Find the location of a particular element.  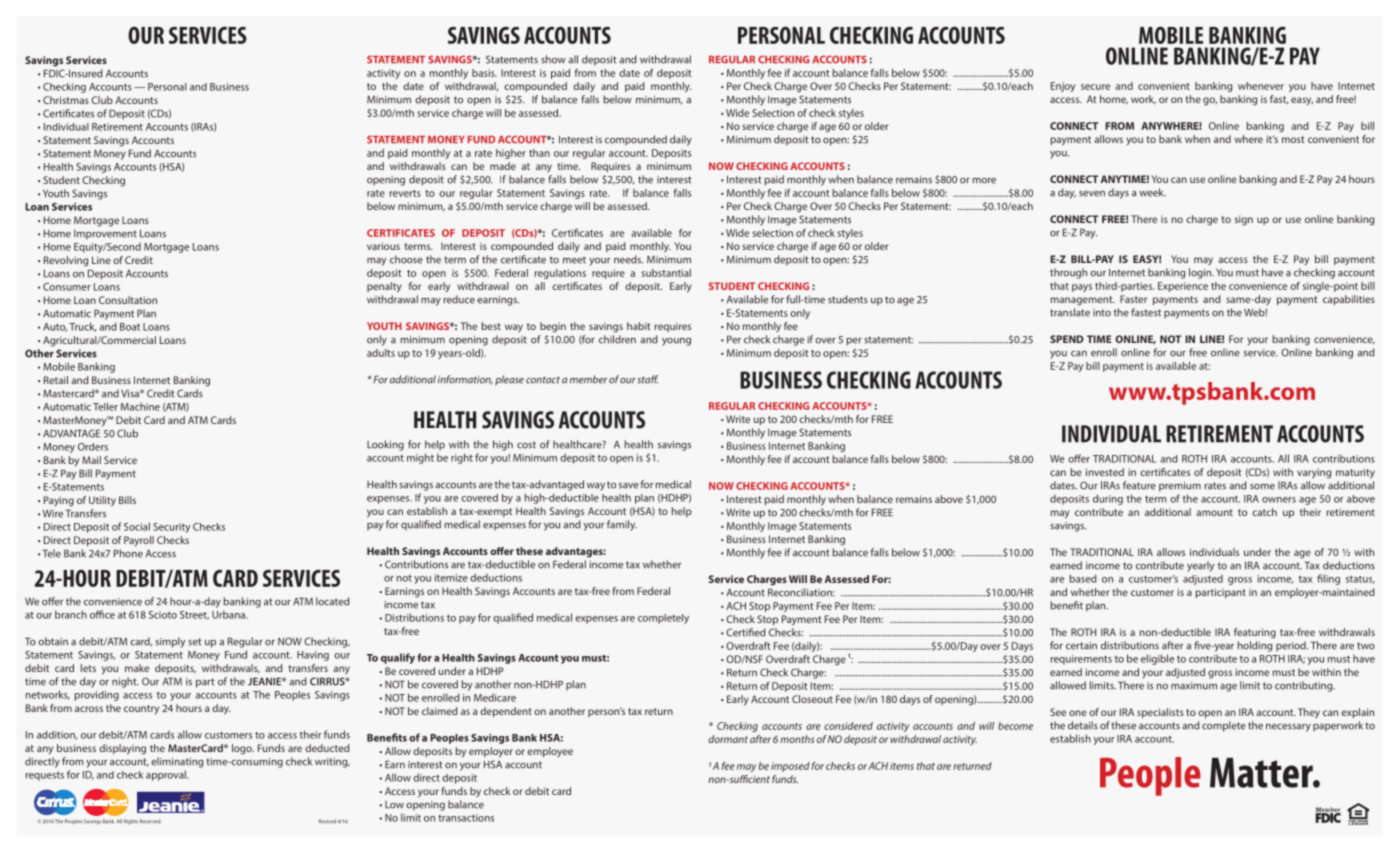

show is located at coordinates (553, 59).
